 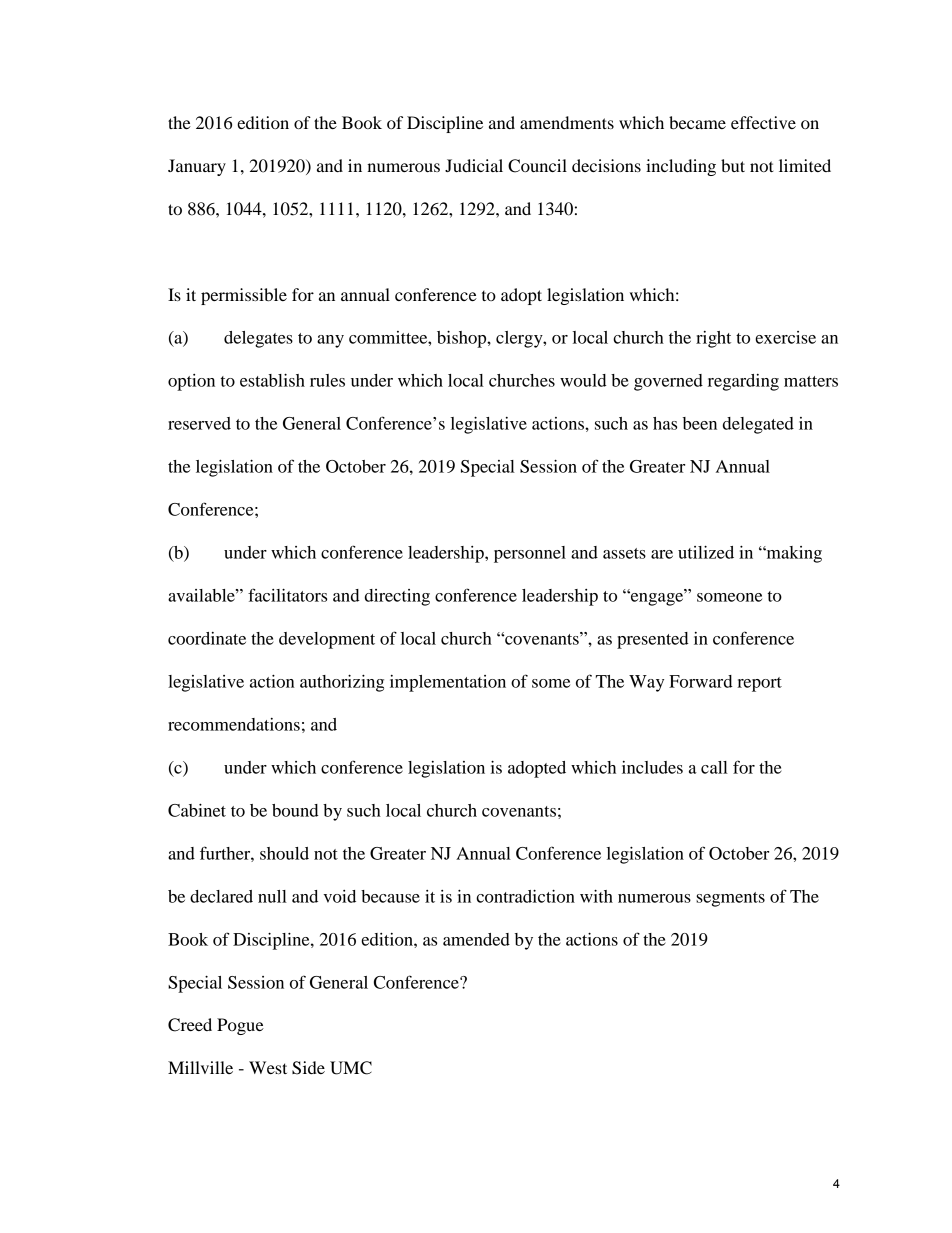 What do you see at coordinates (525, 896) in the screenshot?
I see `contradiction` at bounding box center [525, 896].
